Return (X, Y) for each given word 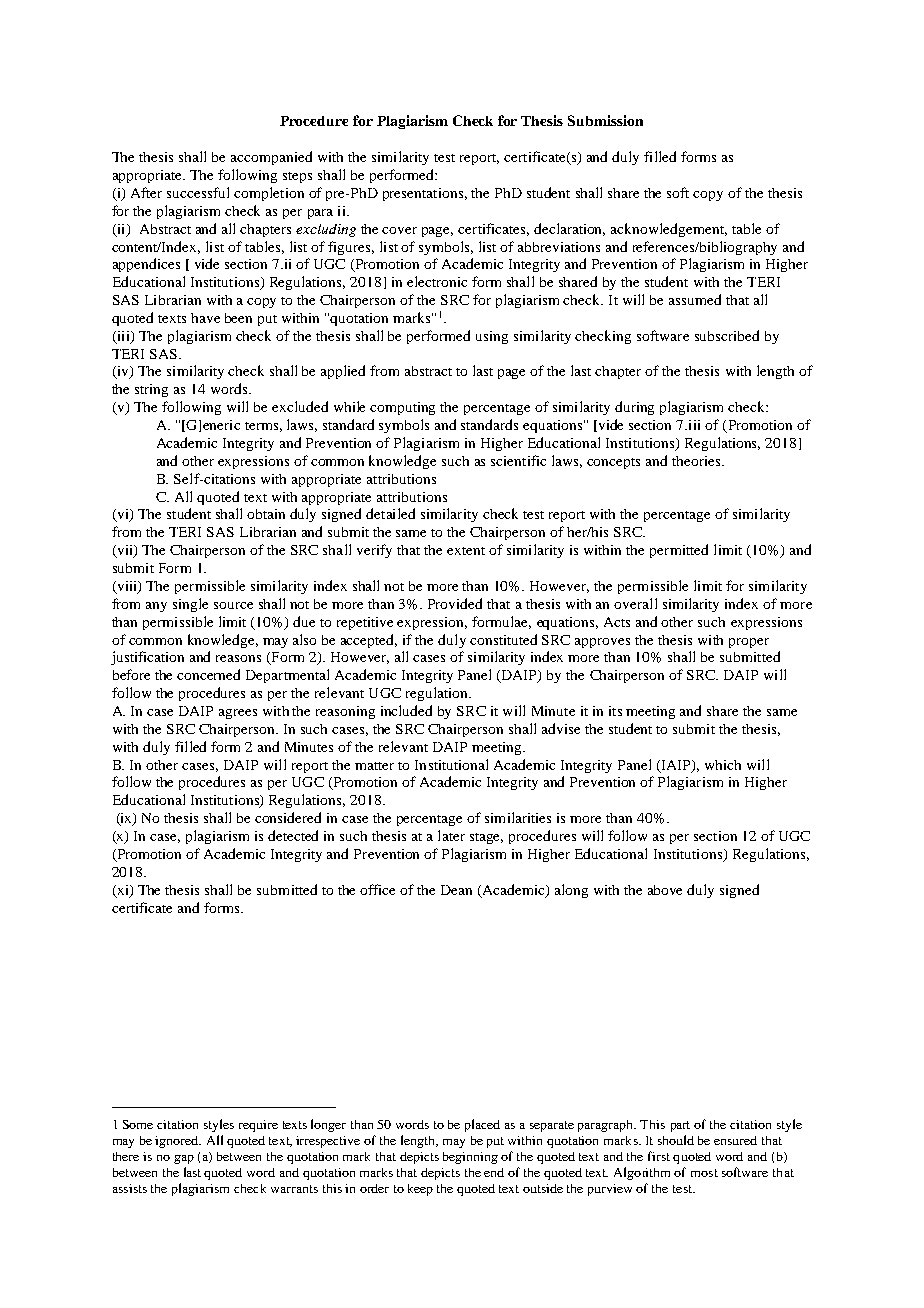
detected (293, 835)
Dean (456, 890)
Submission (605, 120)
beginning (470, 1158)
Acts (617, 622)
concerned (208, 674)
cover (399, 230)
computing (402, 408)
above (665, 890)
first (659, 1156)
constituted (503, 639)
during (634, 408)
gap (184, 1159)
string (151, 390)
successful (198, 192)
